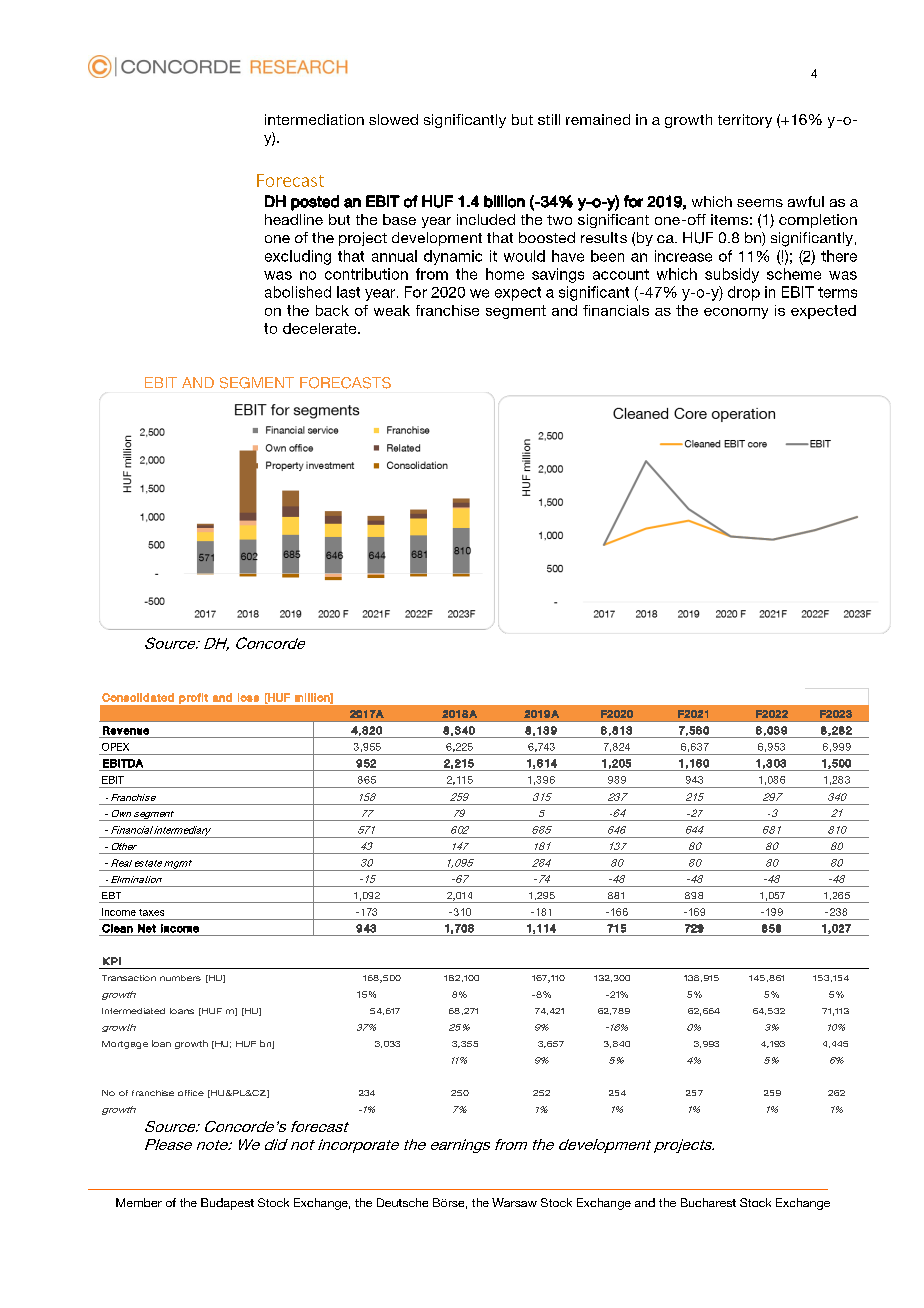  I want to click on weak, so click(392, 310).
